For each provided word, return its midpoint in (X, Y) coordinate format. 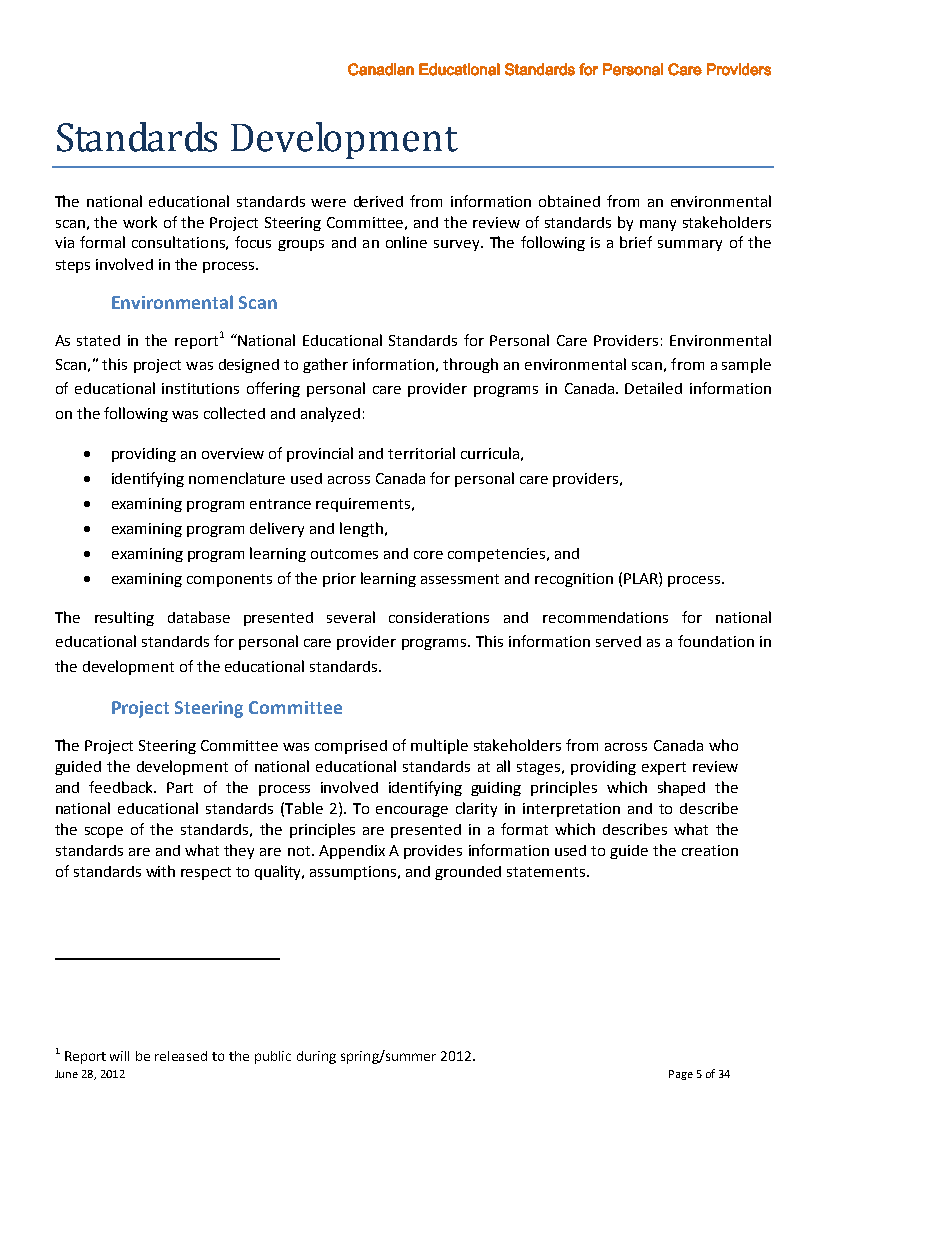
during (316, 1057)
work (140, 222)
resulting (124, 618)
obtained (569, 201)
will (119, 1056)
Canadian (381, 69)
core (428, 555)
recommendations (605, 617)
